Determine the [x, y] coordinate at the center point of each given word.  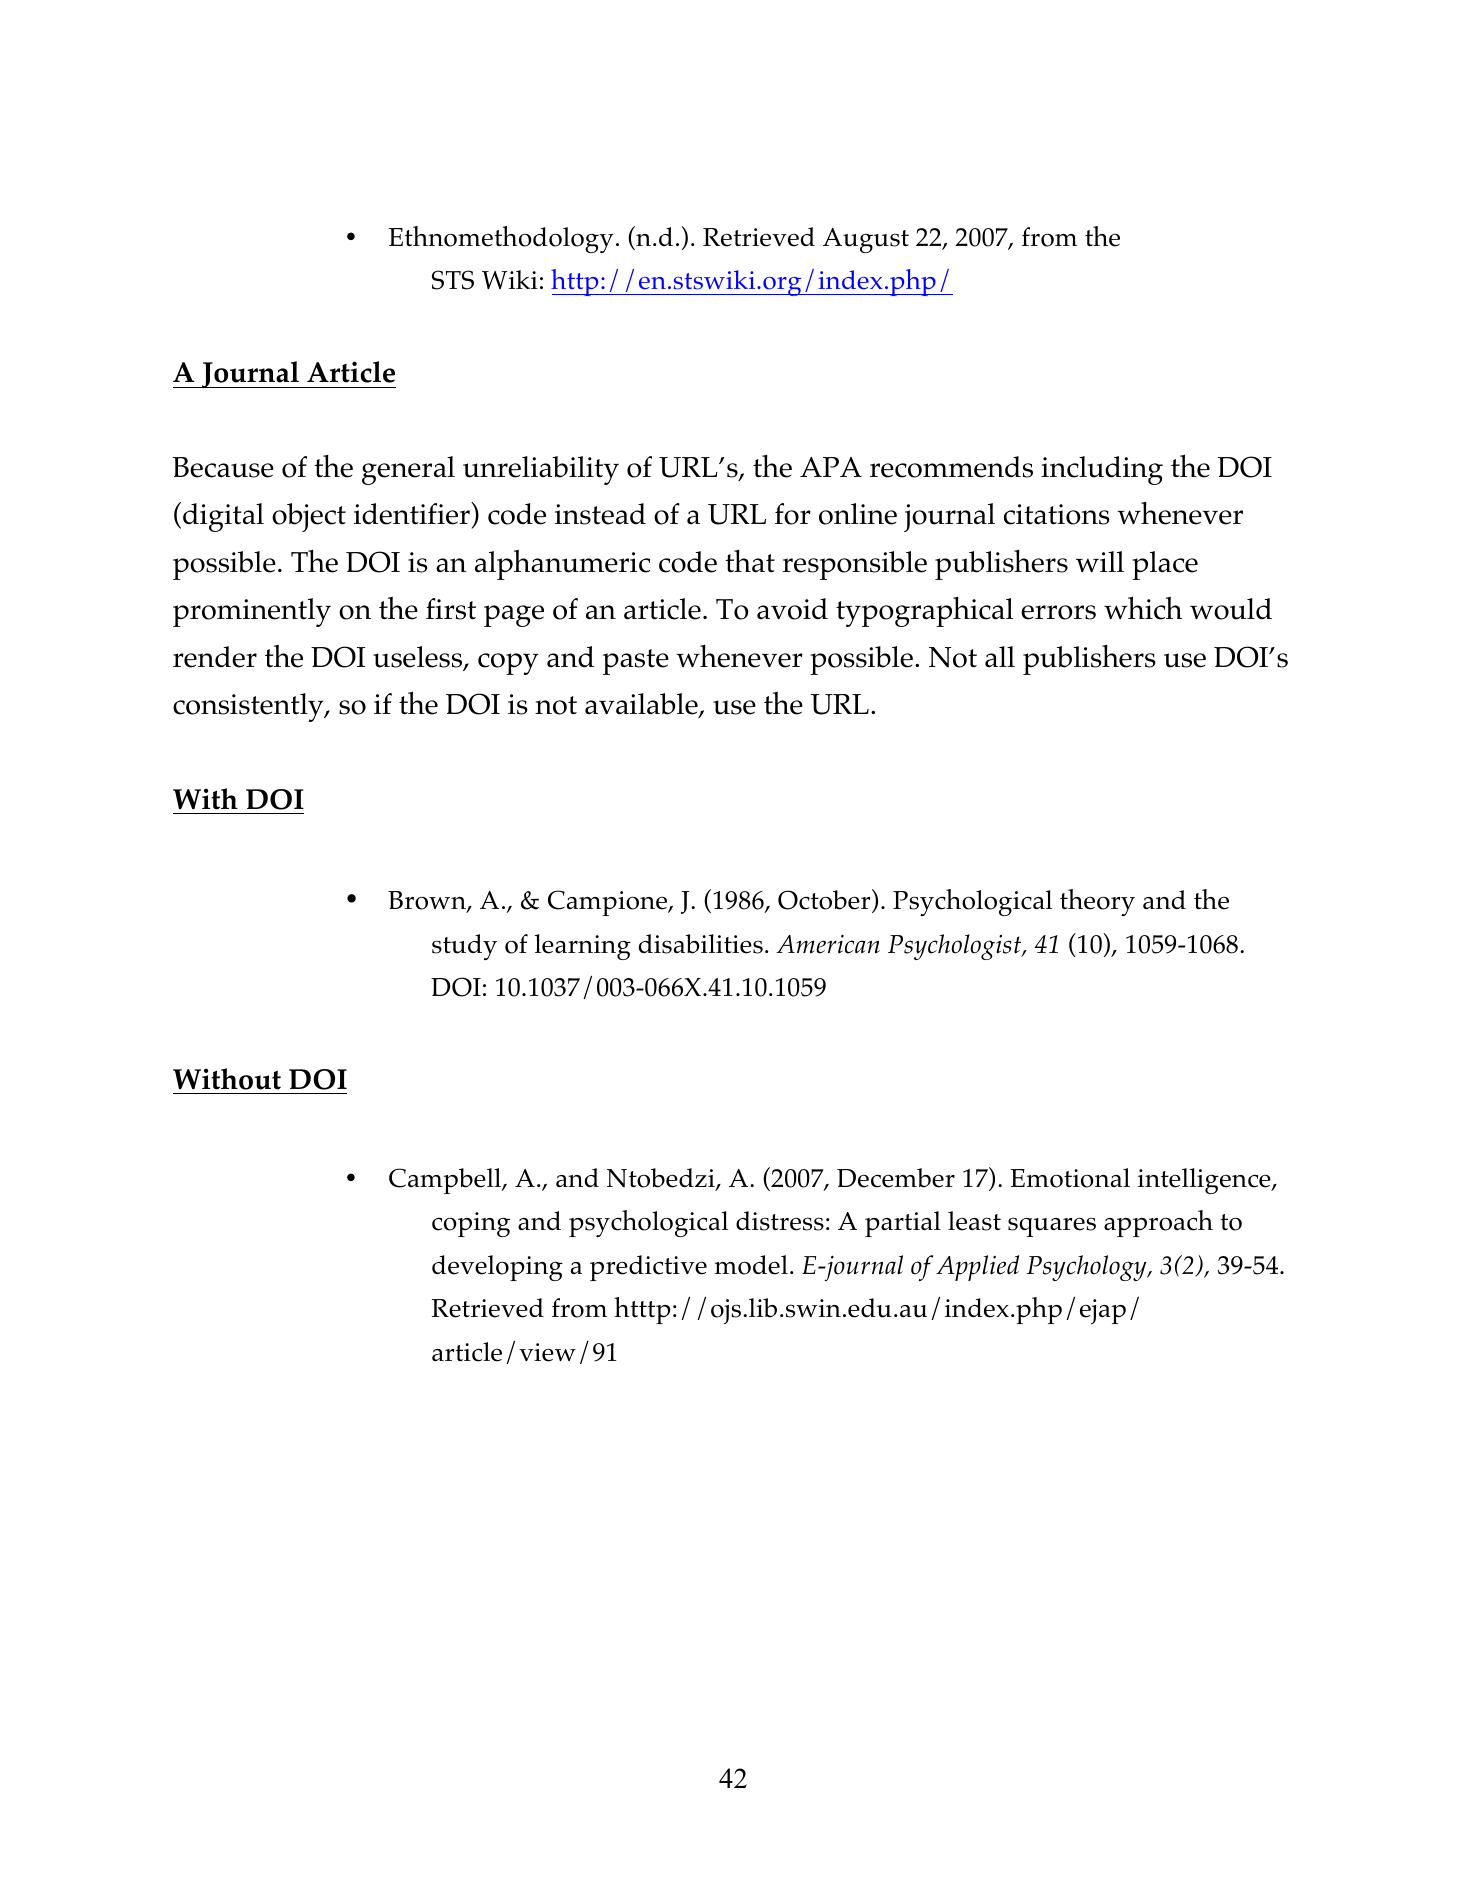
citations [1057, 514]
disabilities [701, 944]
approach [1158, 1223]
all [1000, 656]
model [751, 1265]
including [1102, 470]
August [866, 240]
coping [471, 1224]
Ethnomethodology [501, 239]
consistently [249, 707]
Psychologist [956, 947]
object [309, 517]
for [793, 514]
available [642, 705]
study [464, 947]
